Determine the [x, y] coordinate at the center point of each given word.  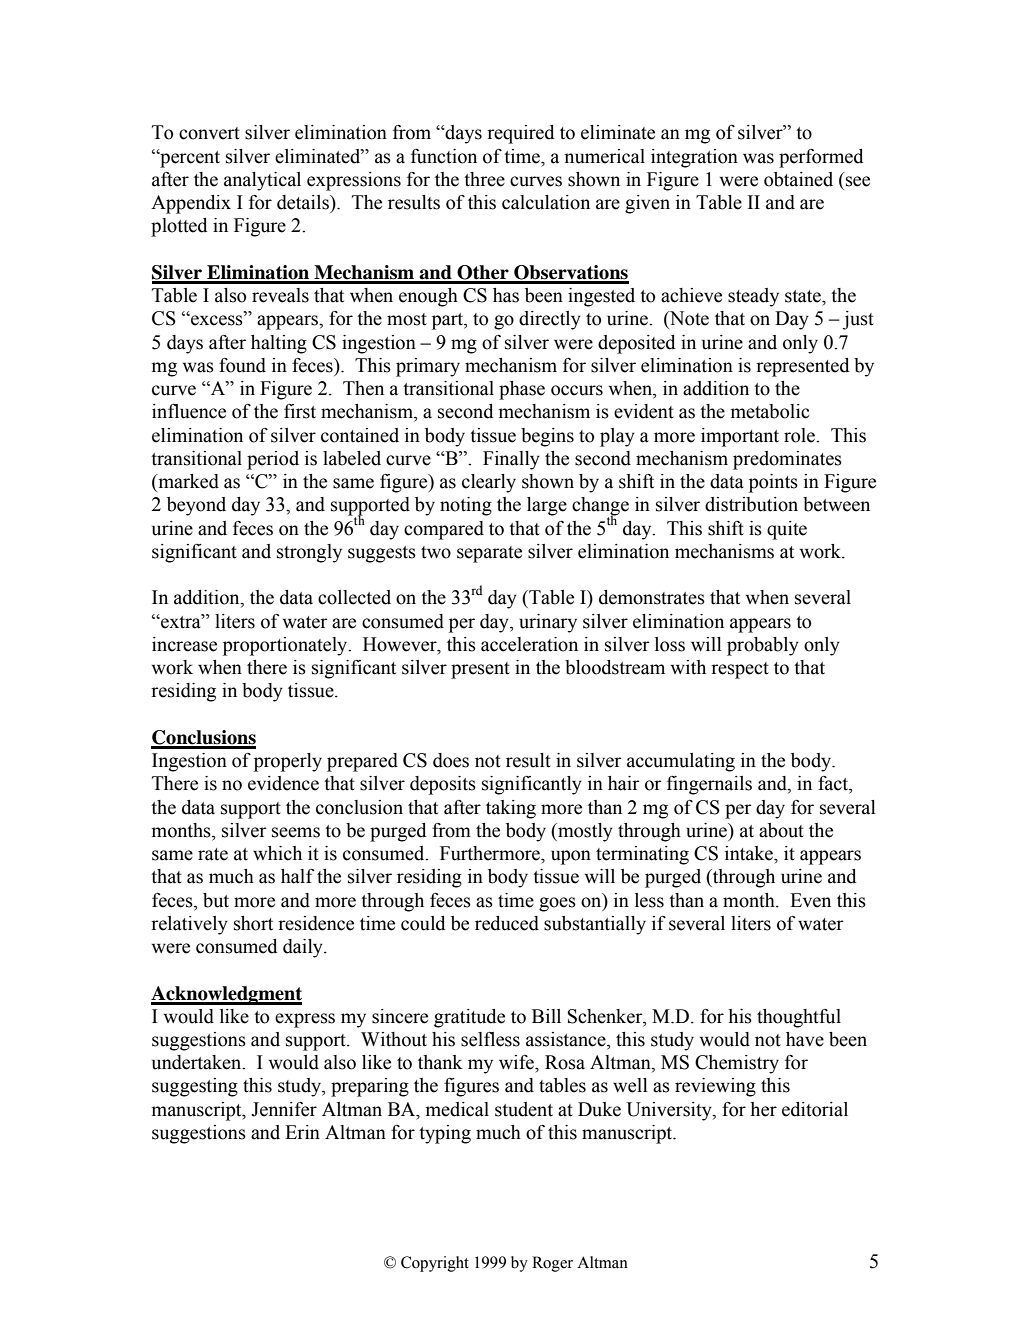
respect [740, 670]
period [273, 460]
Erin [302, 1132]
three [484, 179]
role [800, 435]
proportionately [286, 646]
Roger [552, 1264]
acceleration [529, 644]
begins [547, 437]
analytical [262, 181]
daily [304, 948]
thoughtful [799, 1018]
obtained [798, 179]
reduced [507, 923]
